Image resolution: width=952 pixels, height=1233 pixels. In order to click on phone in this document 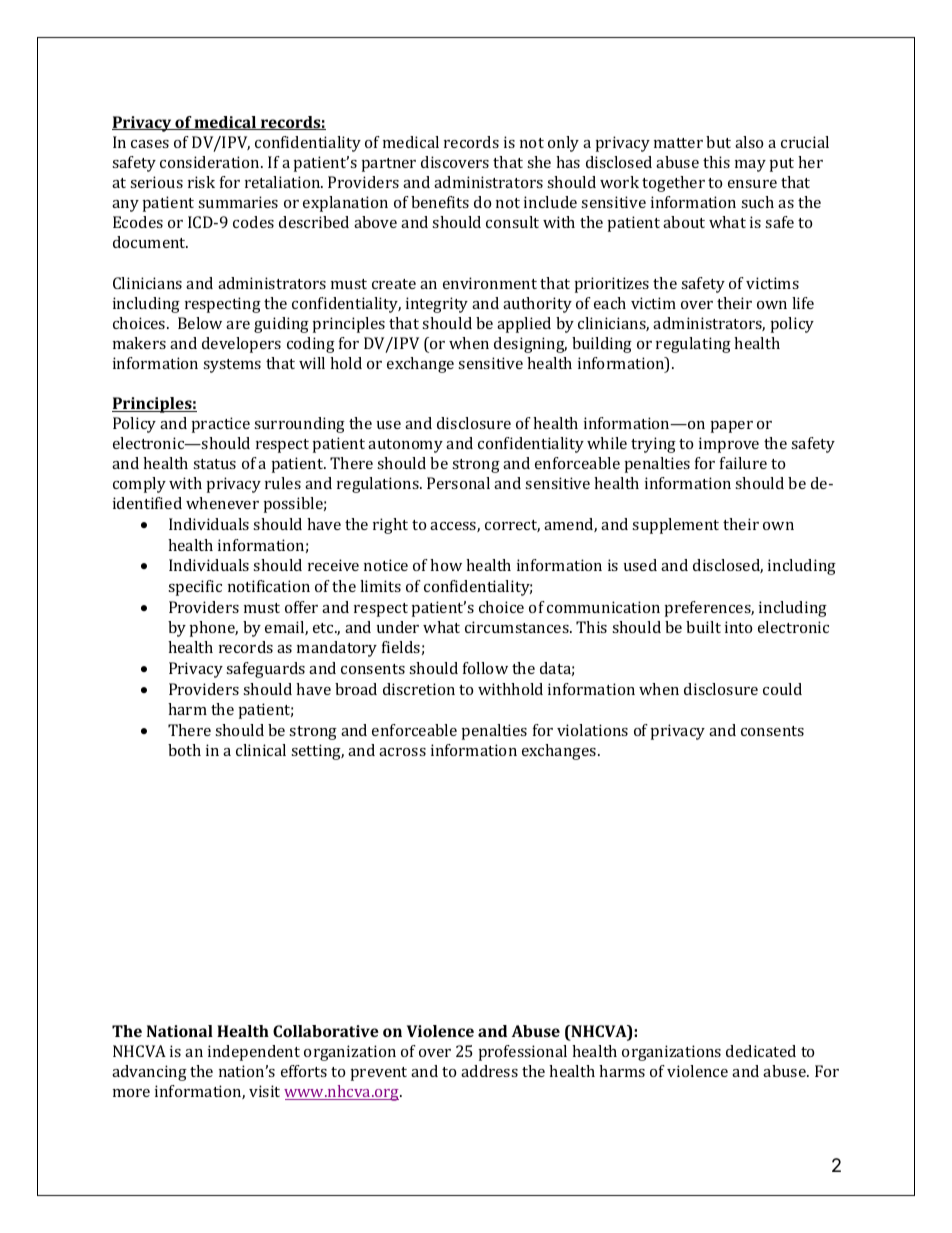, I will do `click(214, 629)`.
